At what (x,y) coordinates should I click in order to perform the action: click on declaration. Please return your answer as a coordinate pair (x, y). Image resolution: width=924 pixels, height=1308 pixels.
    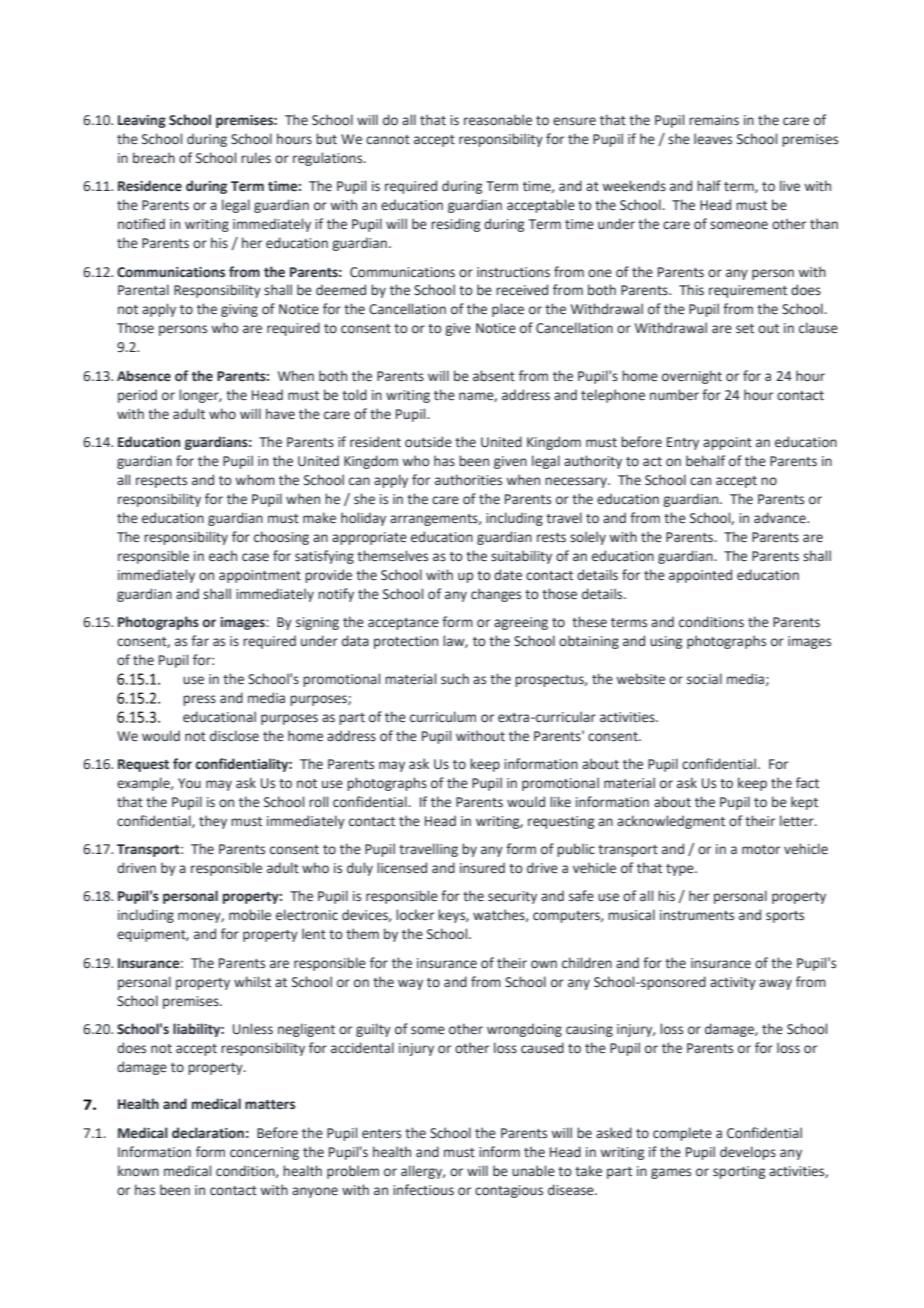
    Looking at the image, I should click on (208, 1133).
